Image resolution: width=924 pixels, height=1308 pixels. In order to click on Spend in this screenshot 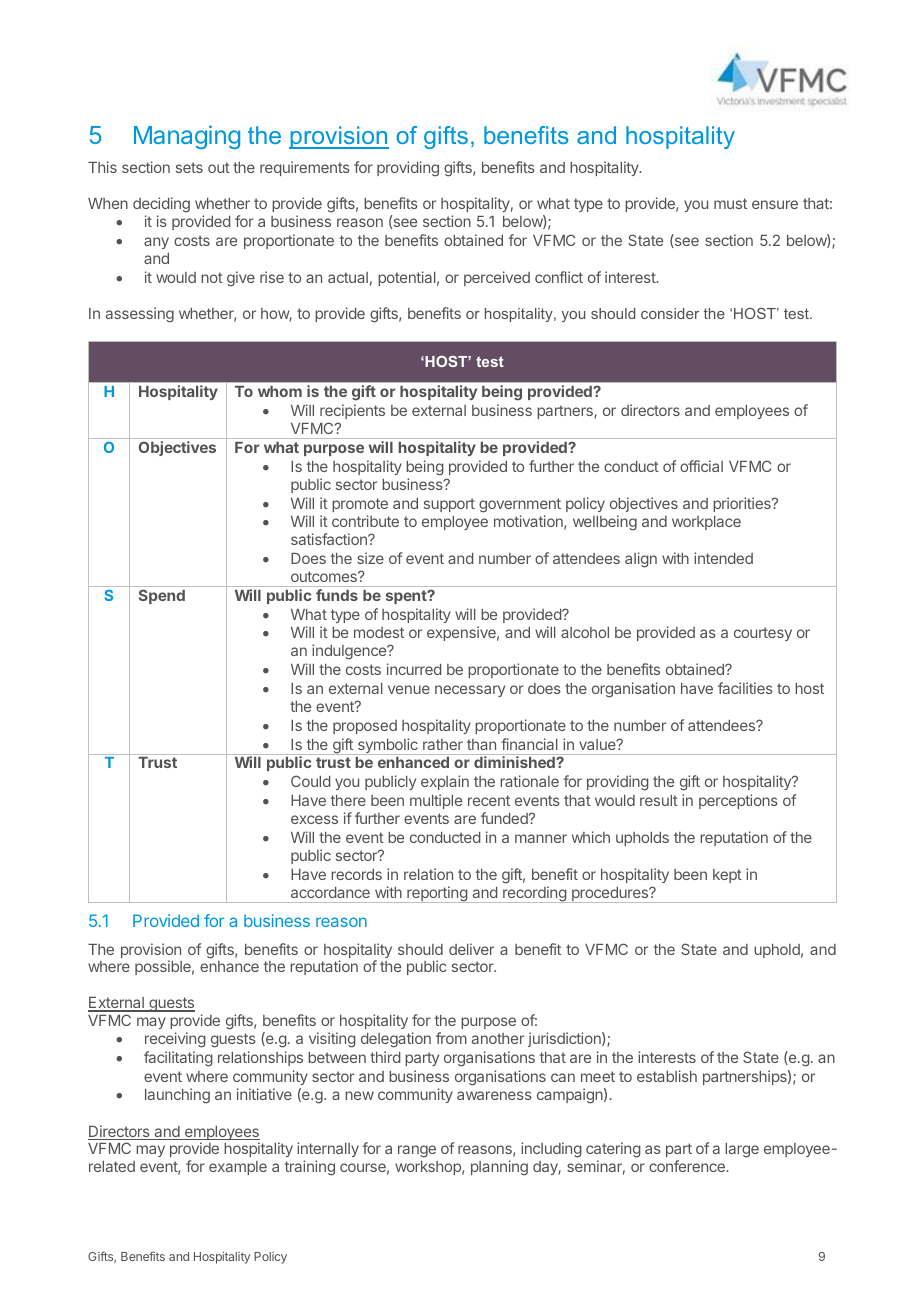, I will do `click(162, 596)`.
